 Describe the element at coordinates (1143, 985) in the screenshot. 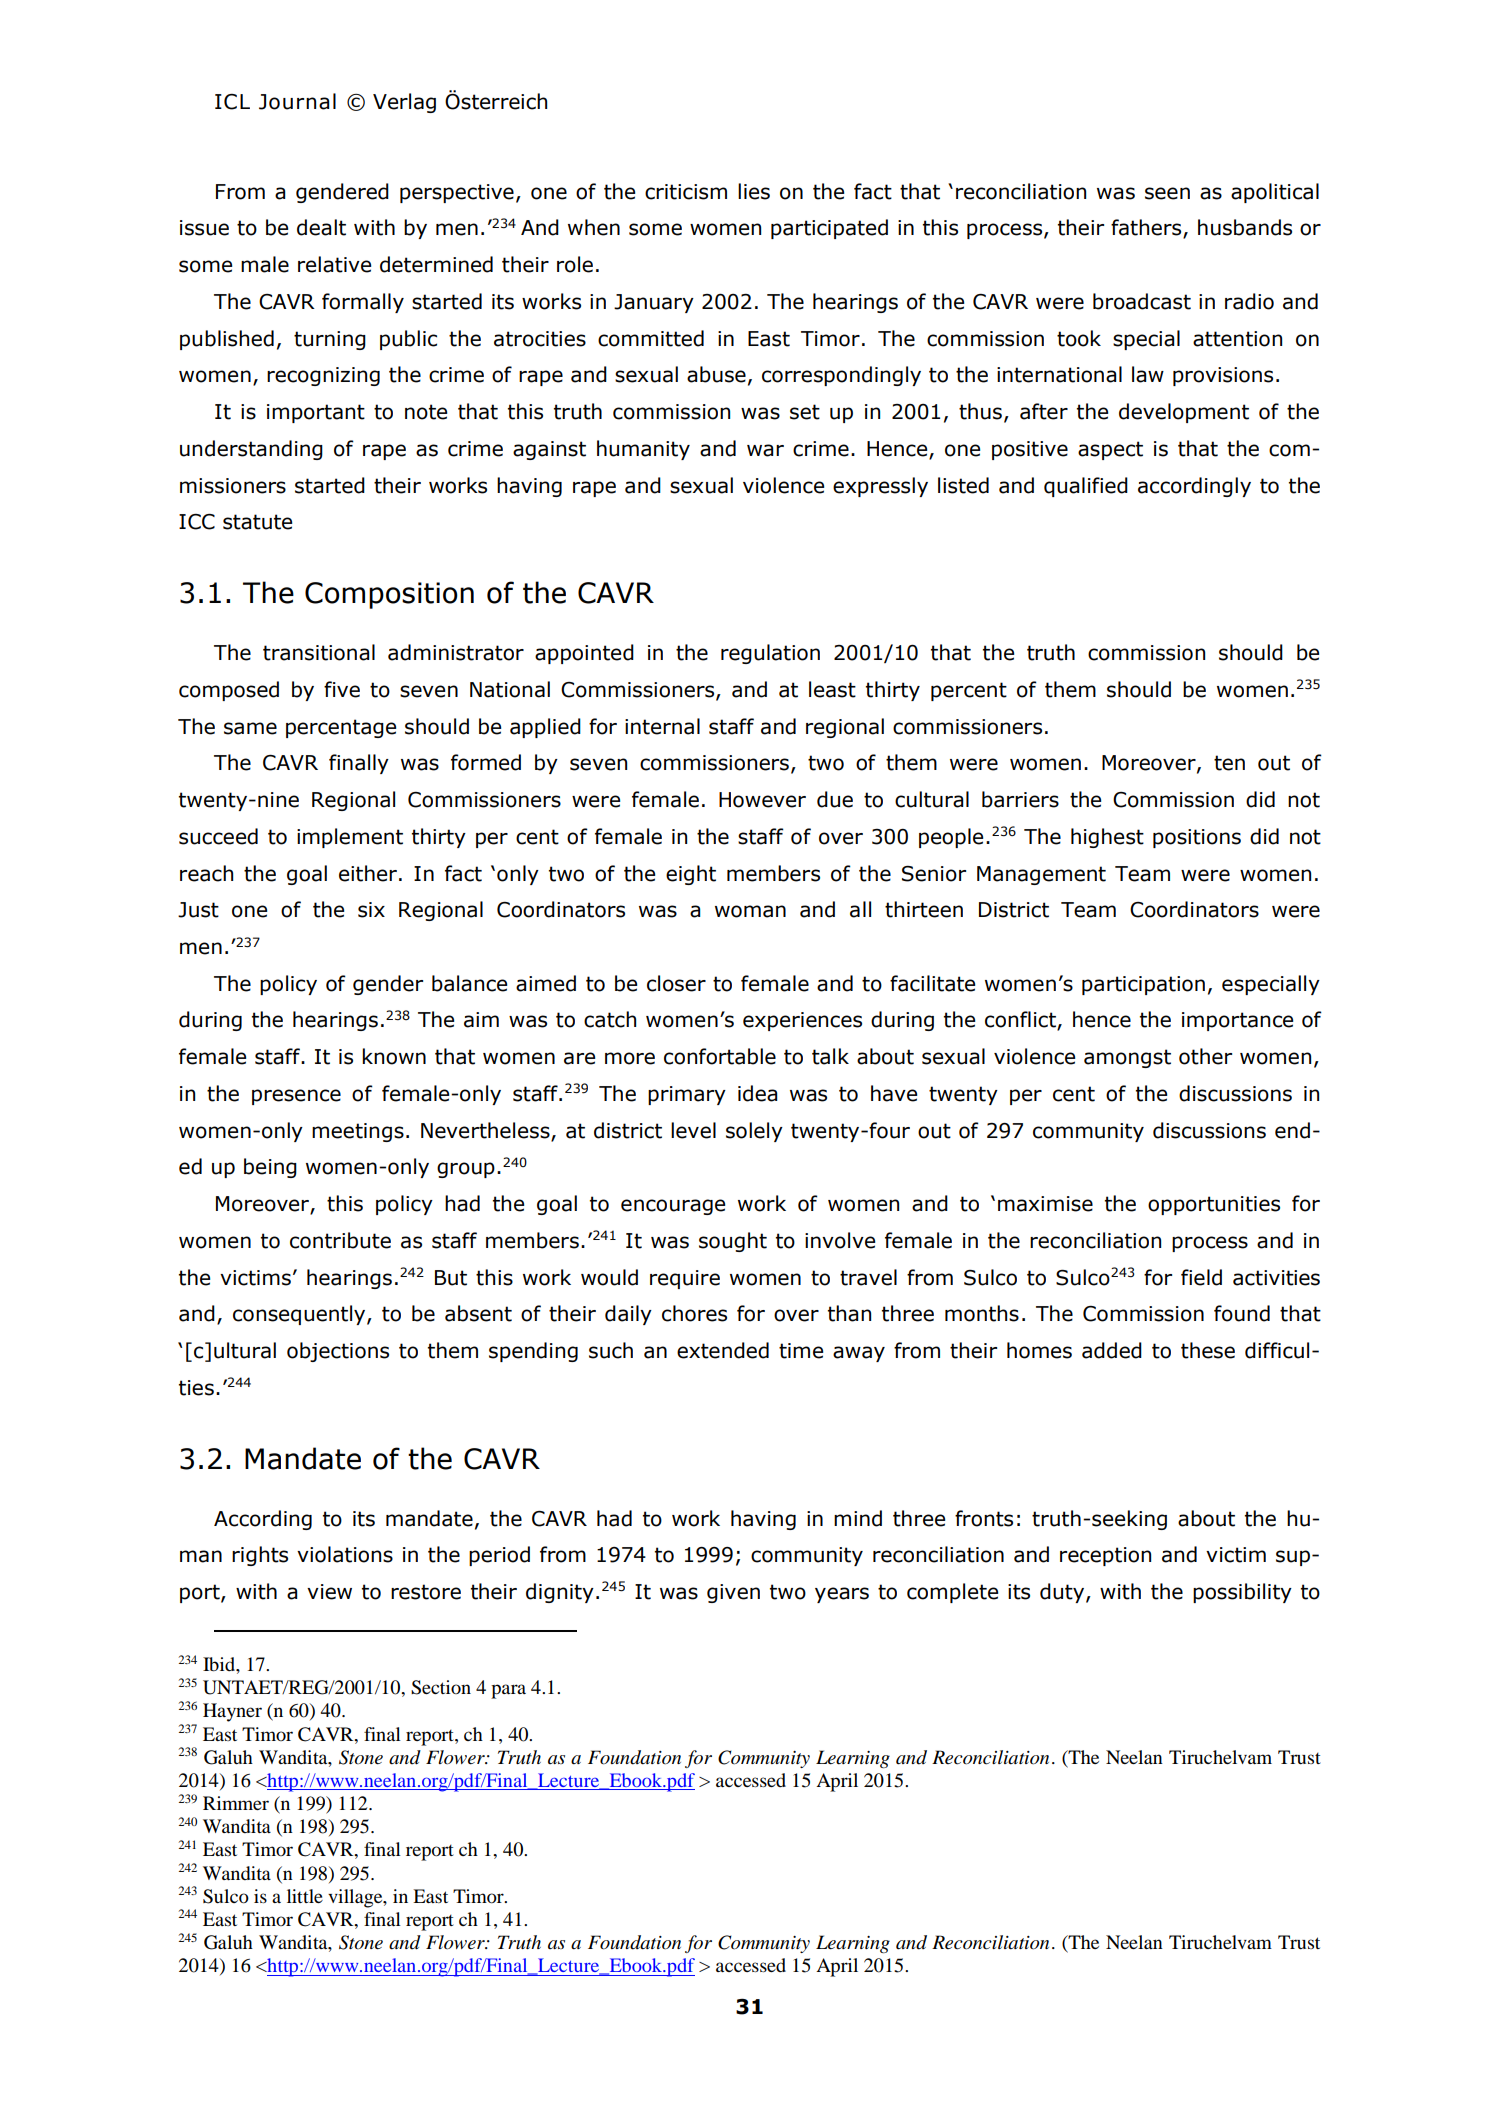

I see `participation` at that location.
